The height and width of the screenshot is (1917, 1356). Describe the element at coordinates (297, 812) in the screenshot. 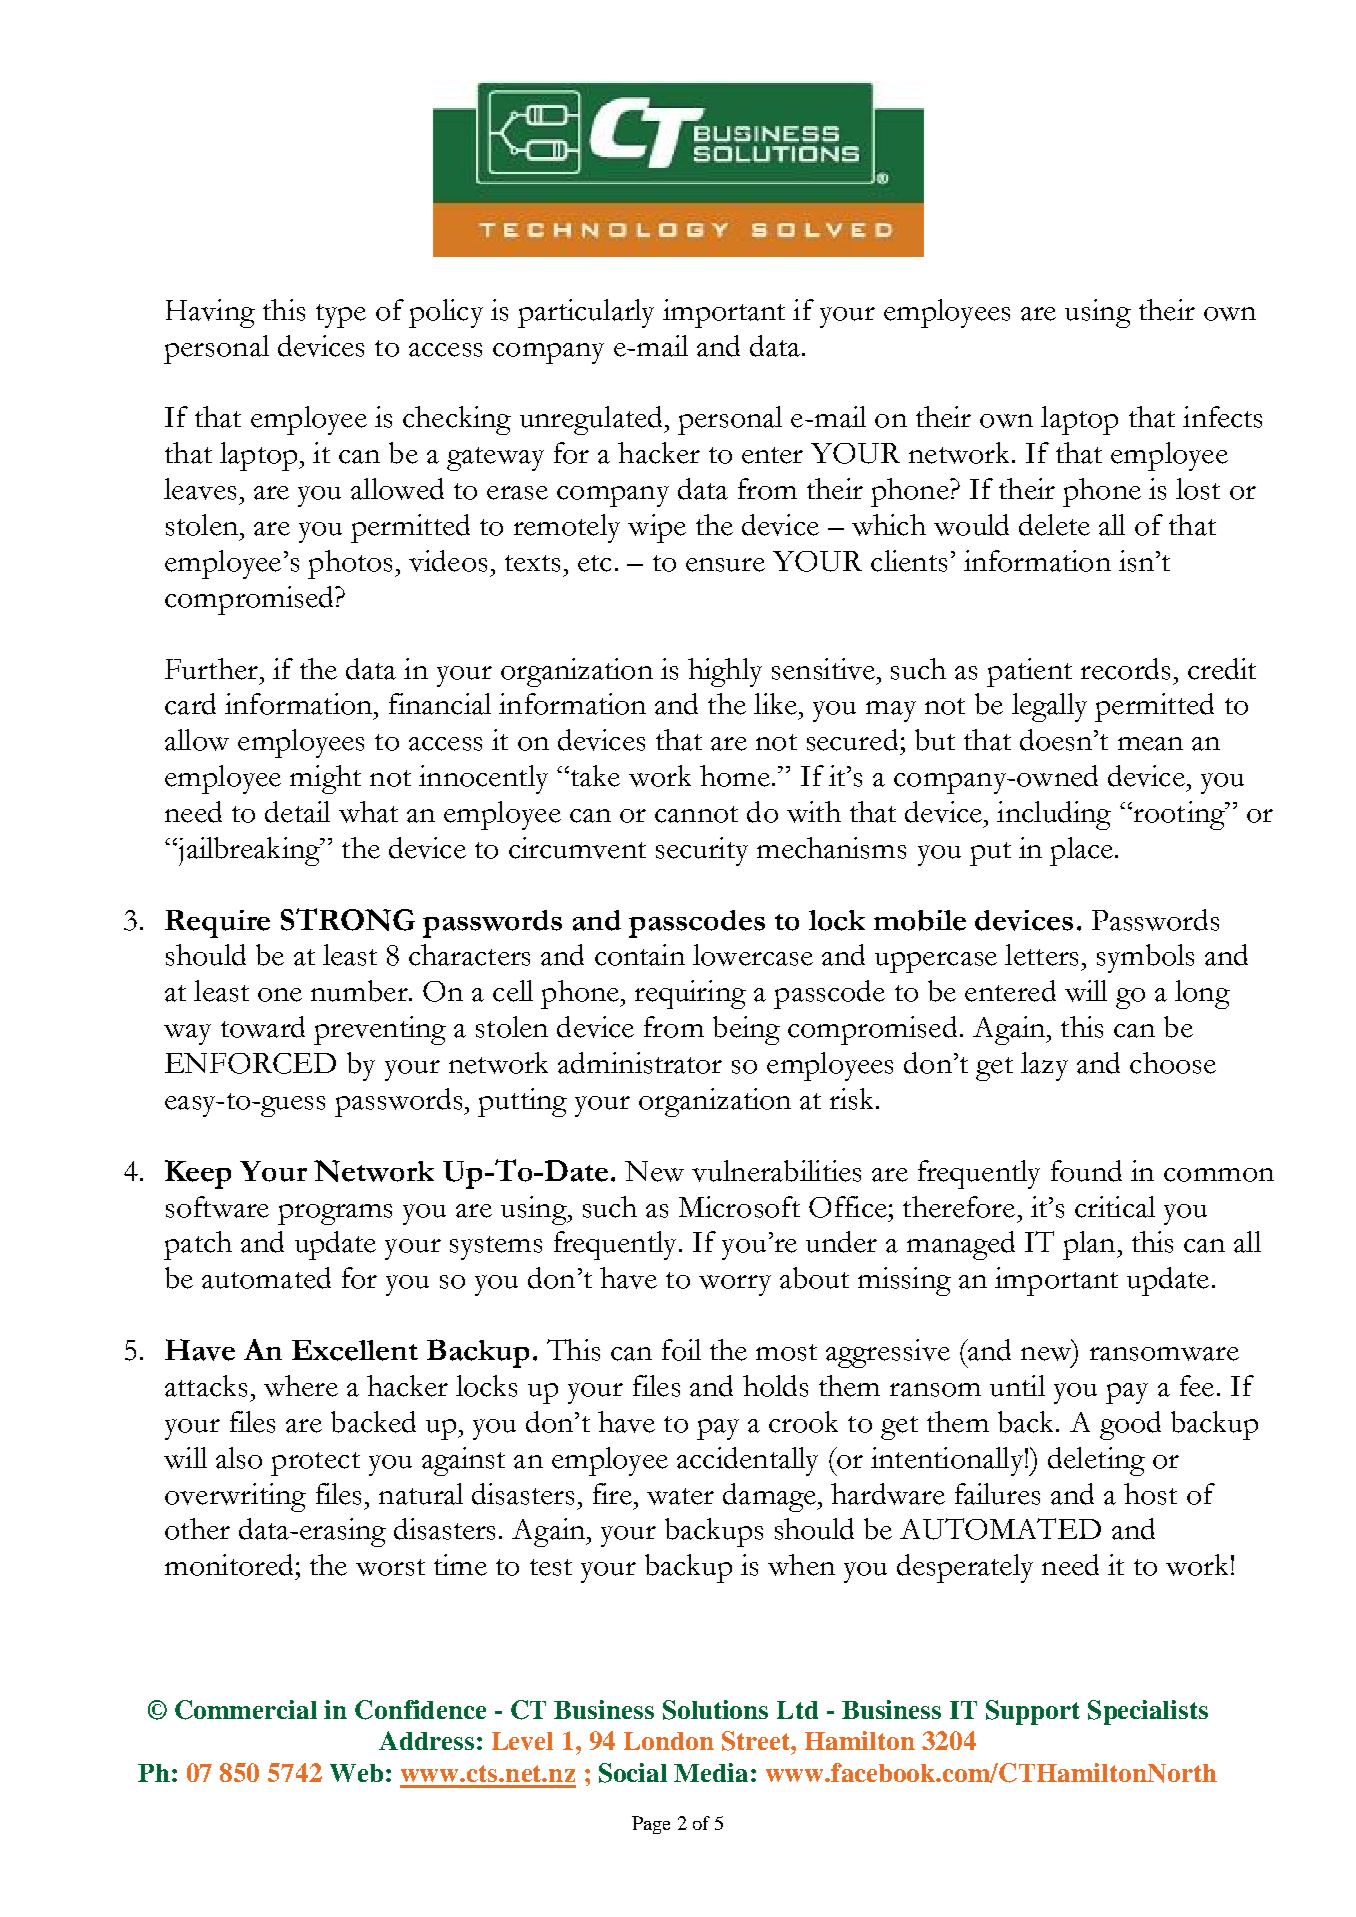

I see `detail` at that location.
